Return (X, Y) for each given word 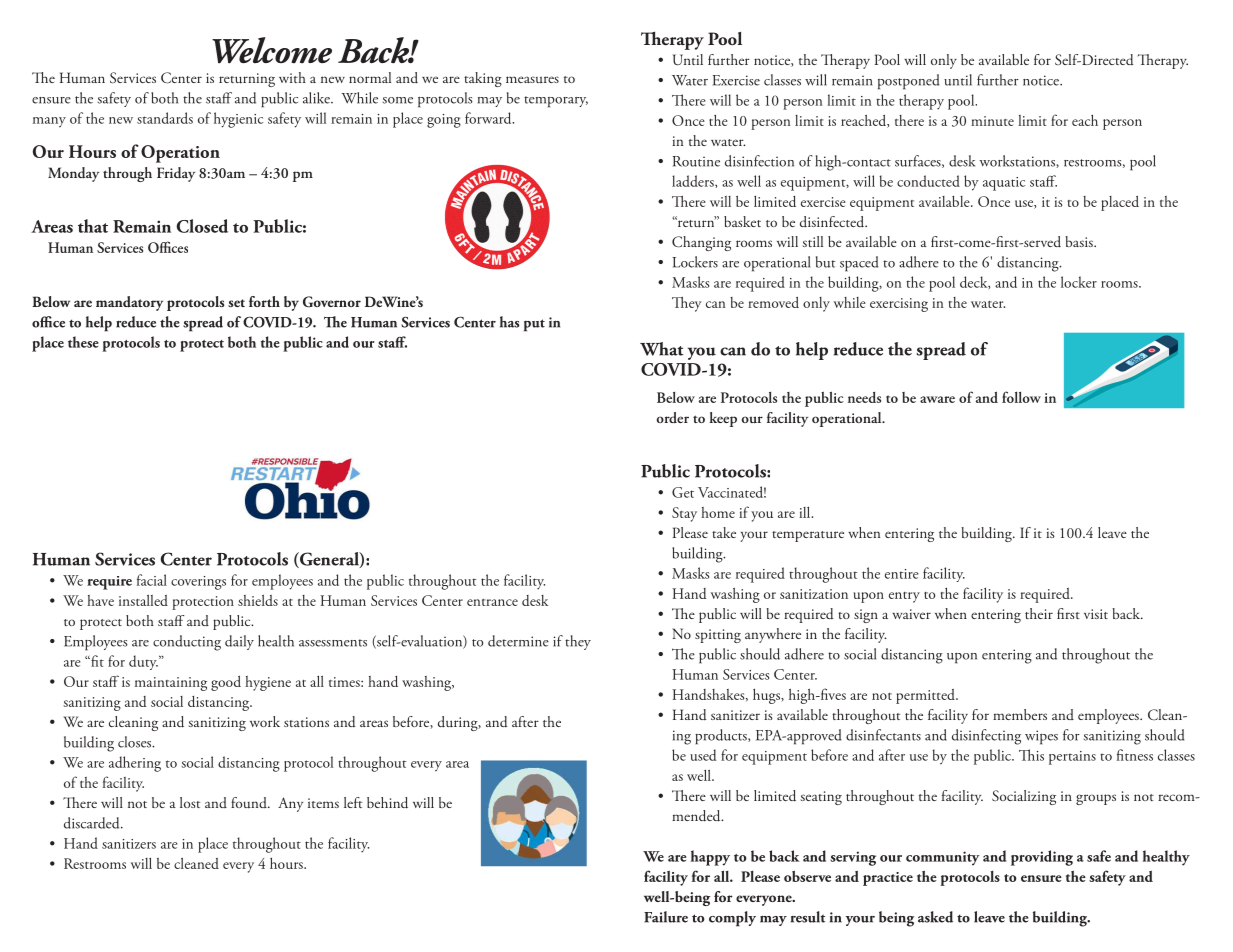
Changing (701, 243)
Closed (202, 226)
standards (165, 118)
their (1039, 613)
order (673, 418)
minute (992, 121)
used (703, 755)
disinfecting (986, 737)
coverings (198, 583)
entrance (492, 602)
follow (1021, 397)
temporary (556, 102)
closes (136, 742)
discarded (93, 823)
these (83, 342)
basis (1080, 241)
